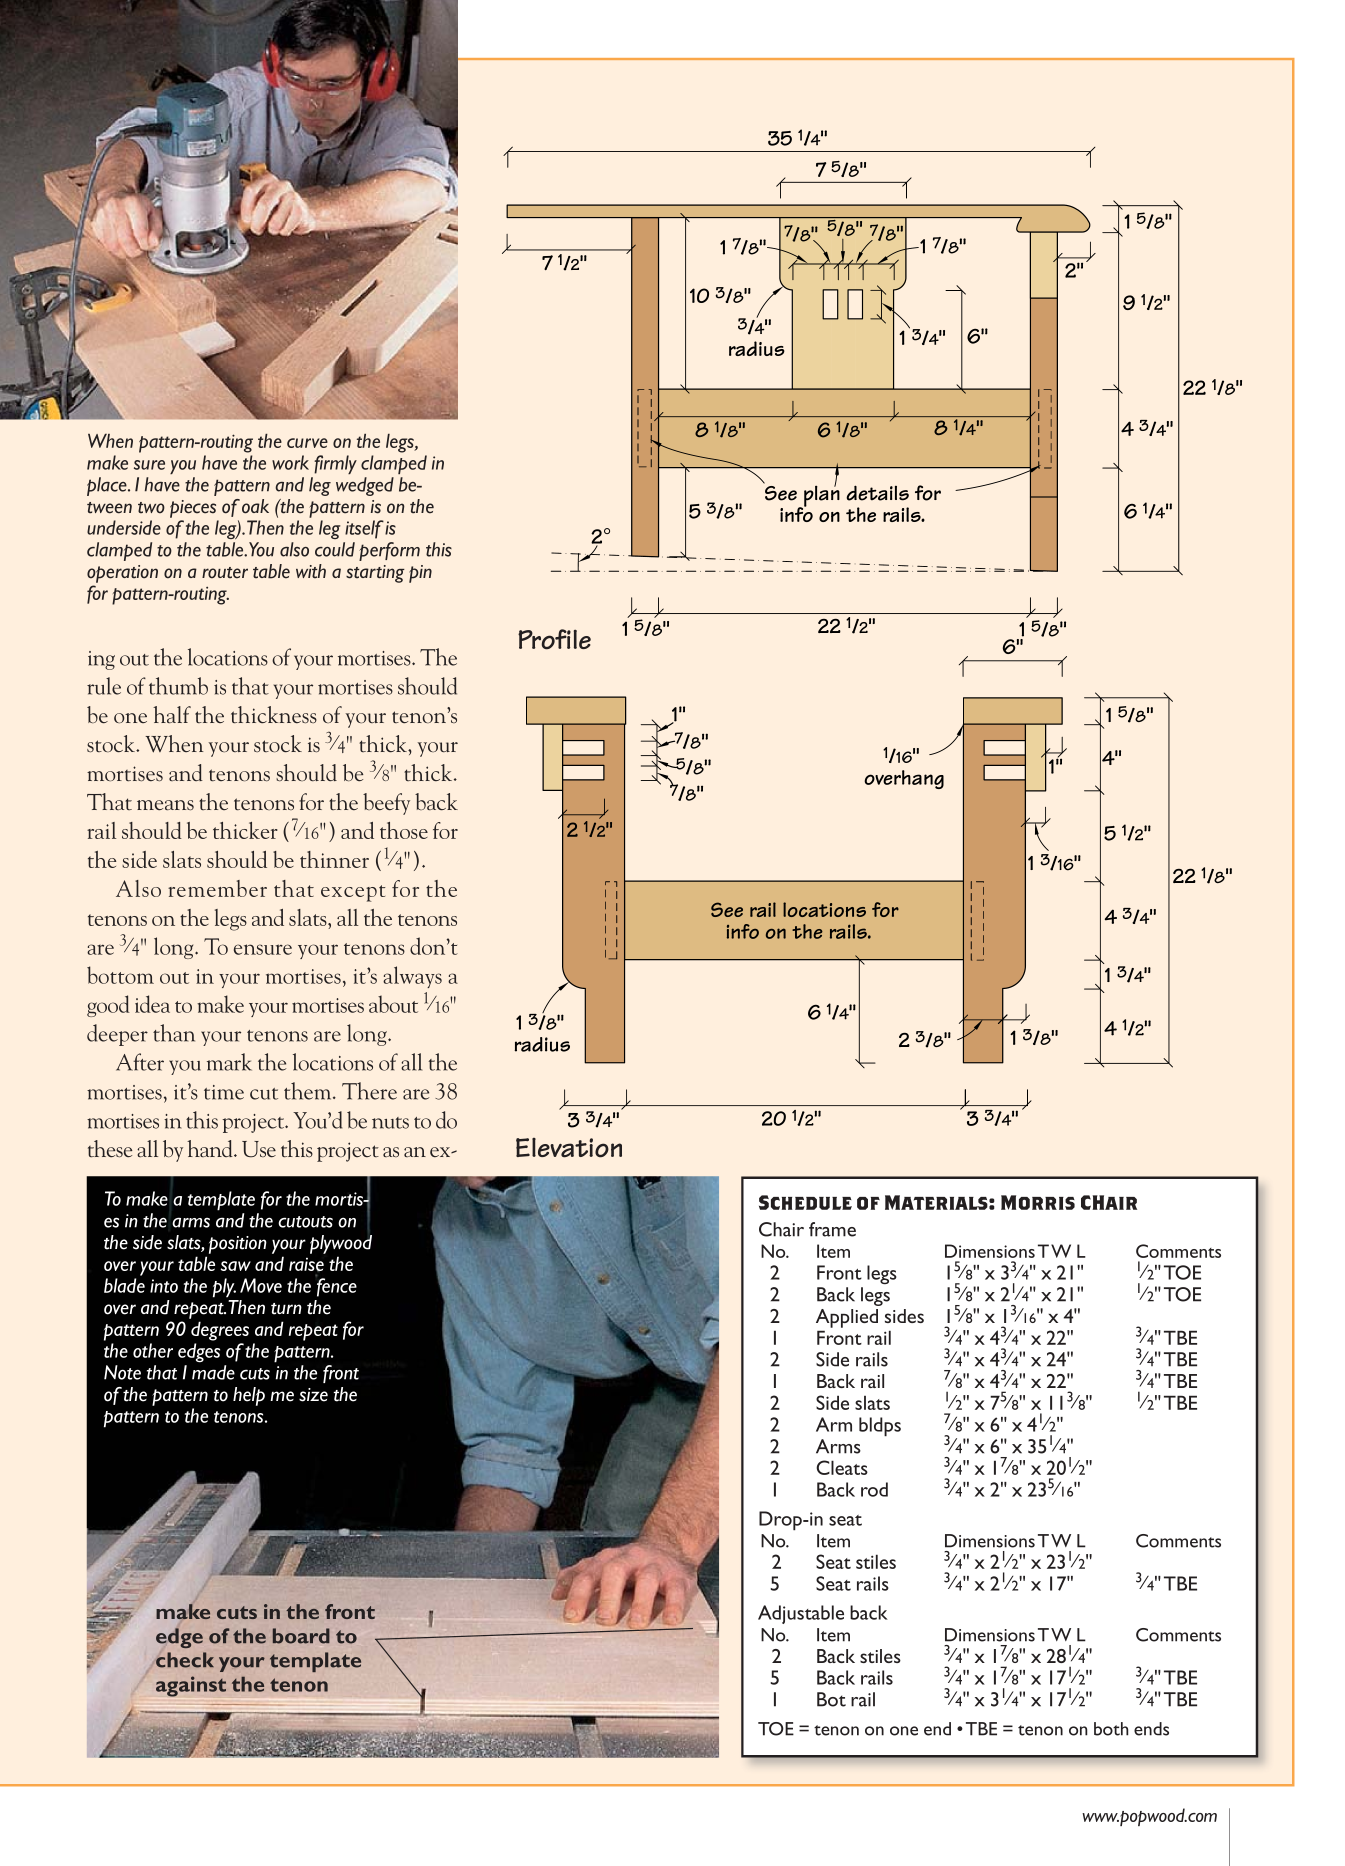  Describe the element at coordinates (224, 1092) in the image. I see `time` at that location.
